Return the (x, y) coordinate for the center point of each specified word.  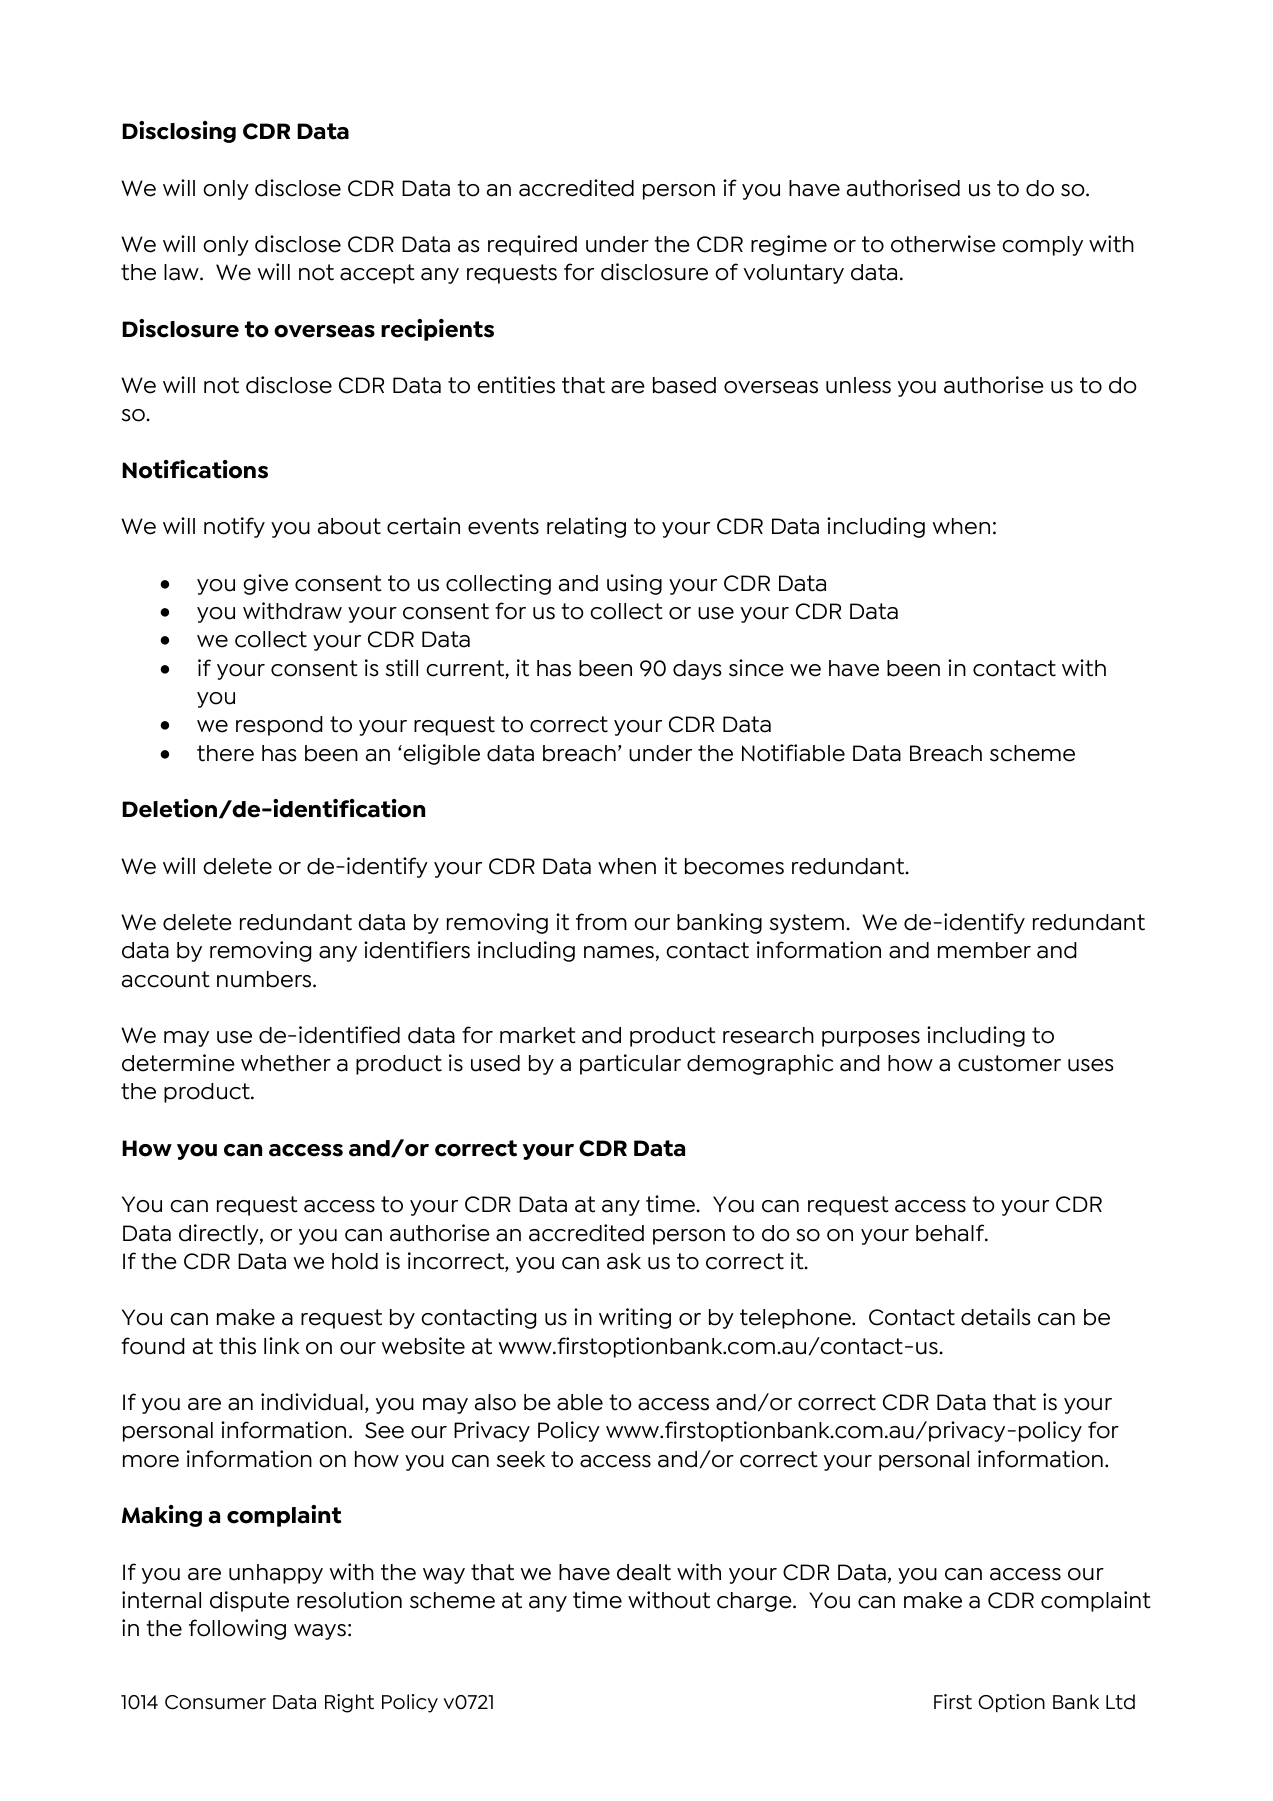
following (237, 1629)
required (532, 245)
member (984, 950)
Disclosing (179, 132)
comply (1042, 246)
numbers (265, 979)
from (601, 922)
